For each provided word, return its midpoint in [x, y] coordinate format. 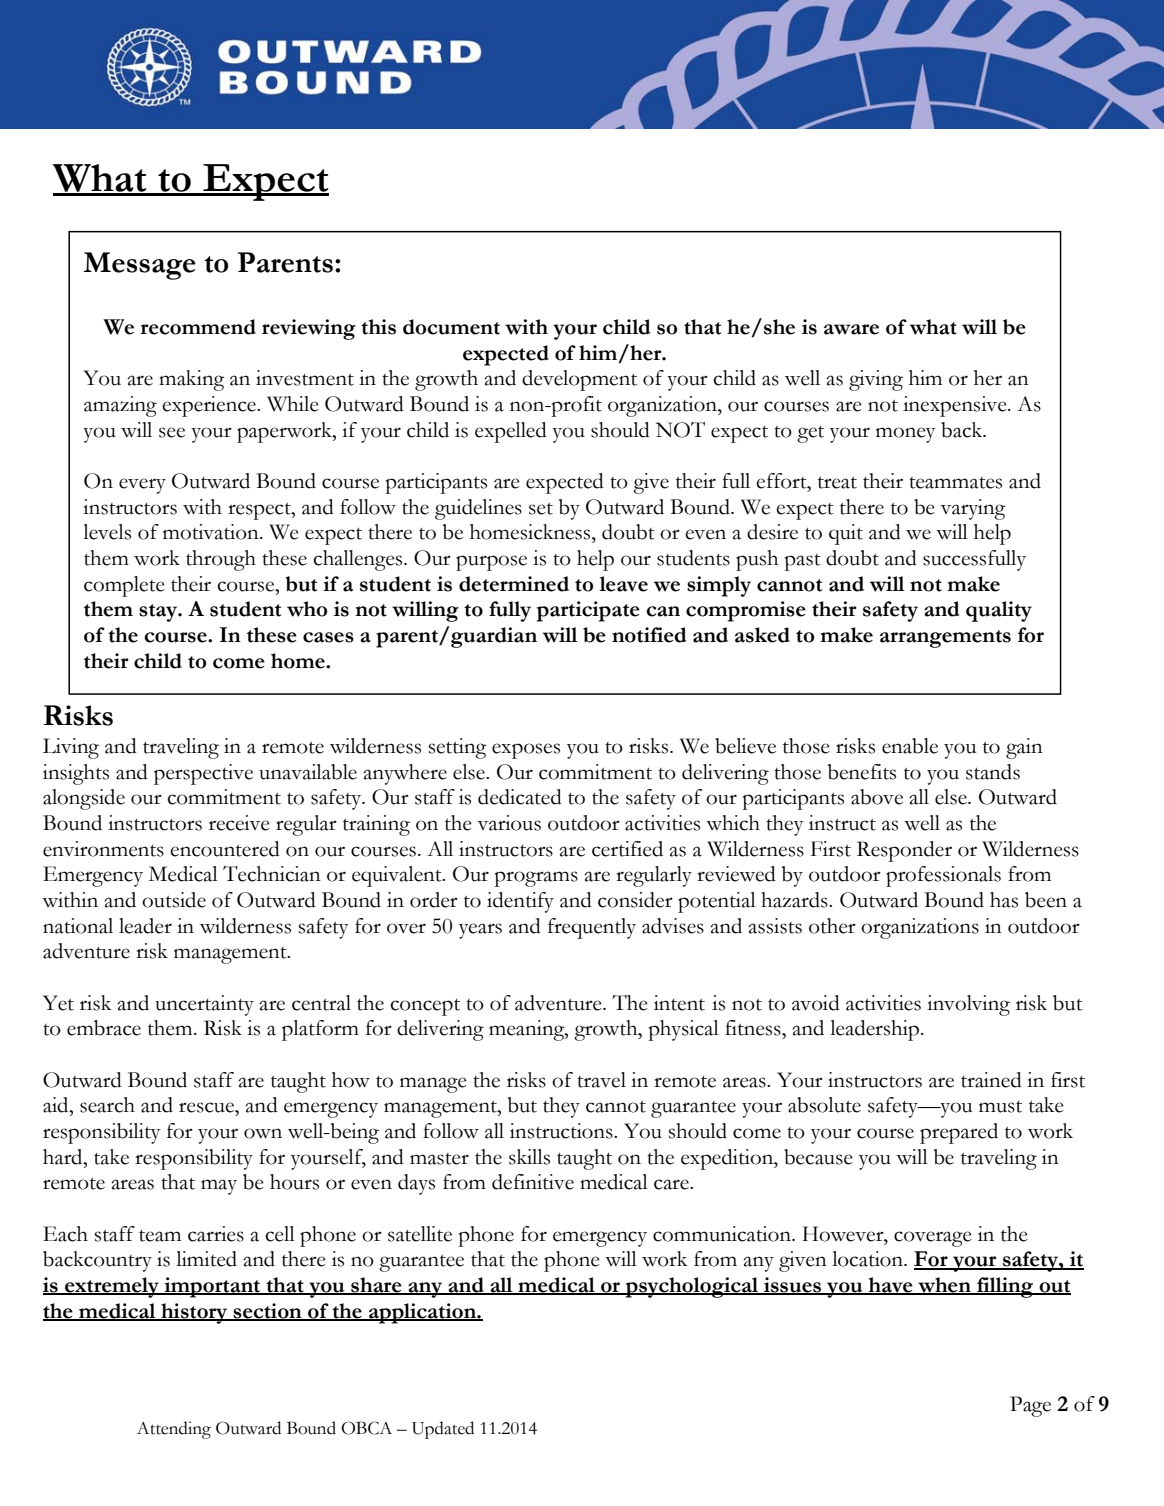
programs [536, 879]
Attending [174, 1430]
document [451, 327]
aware [851, 329]
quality [999, 611]
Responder [904, 851]
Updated [443, 1430]
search [107, 1105]
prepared [959, 1133]
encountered [225, 849]
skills [529, 1157]
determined [514, 584]
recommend [198, 327]
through [221, 560]
